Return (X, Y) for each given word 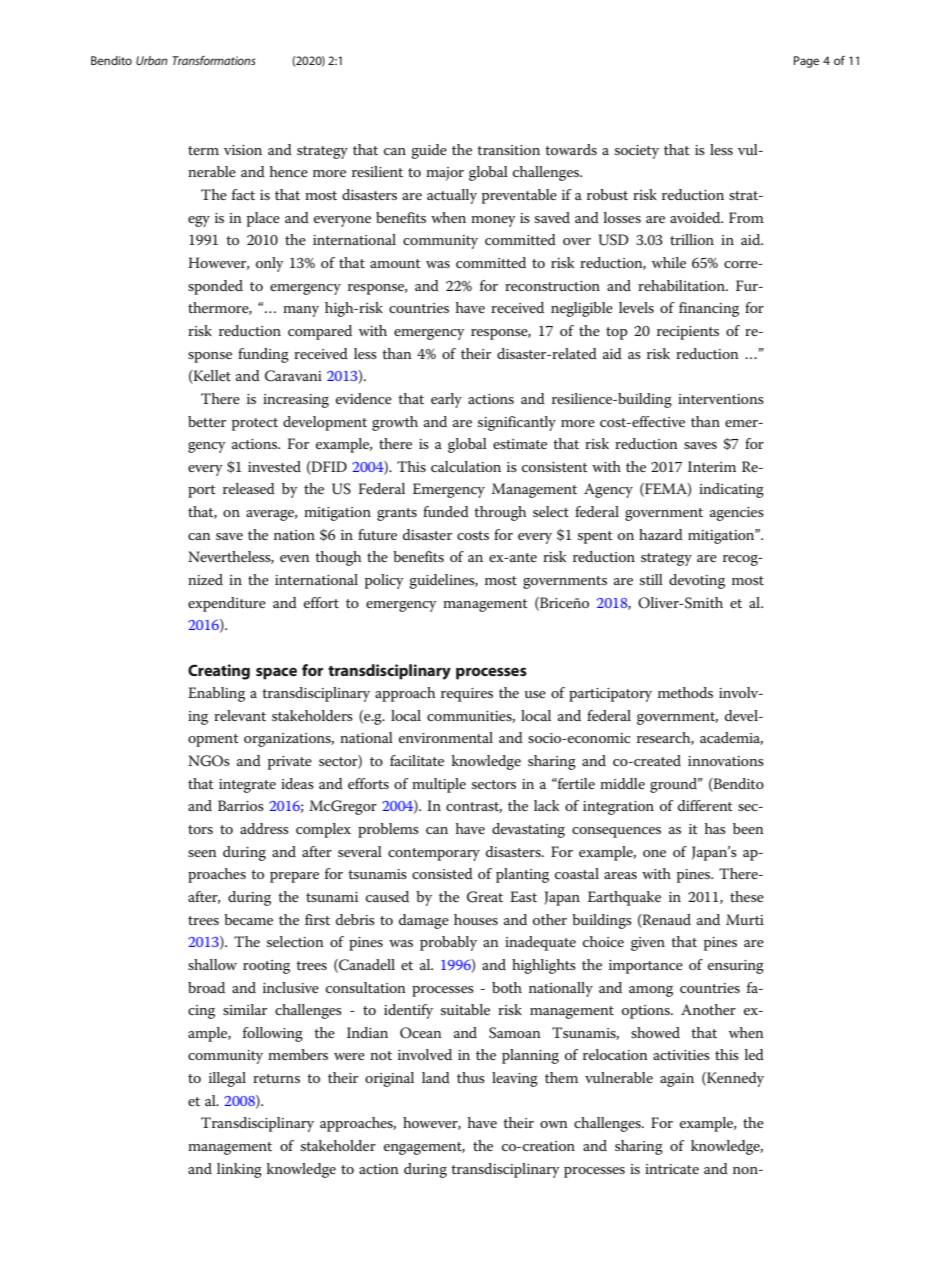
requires (467, 695)
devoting (697, 581)
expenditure (227, 604)
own (554, 1124)
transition (508, 150)
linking (239, 1170)
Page (806, 62)
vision (243, 150)
